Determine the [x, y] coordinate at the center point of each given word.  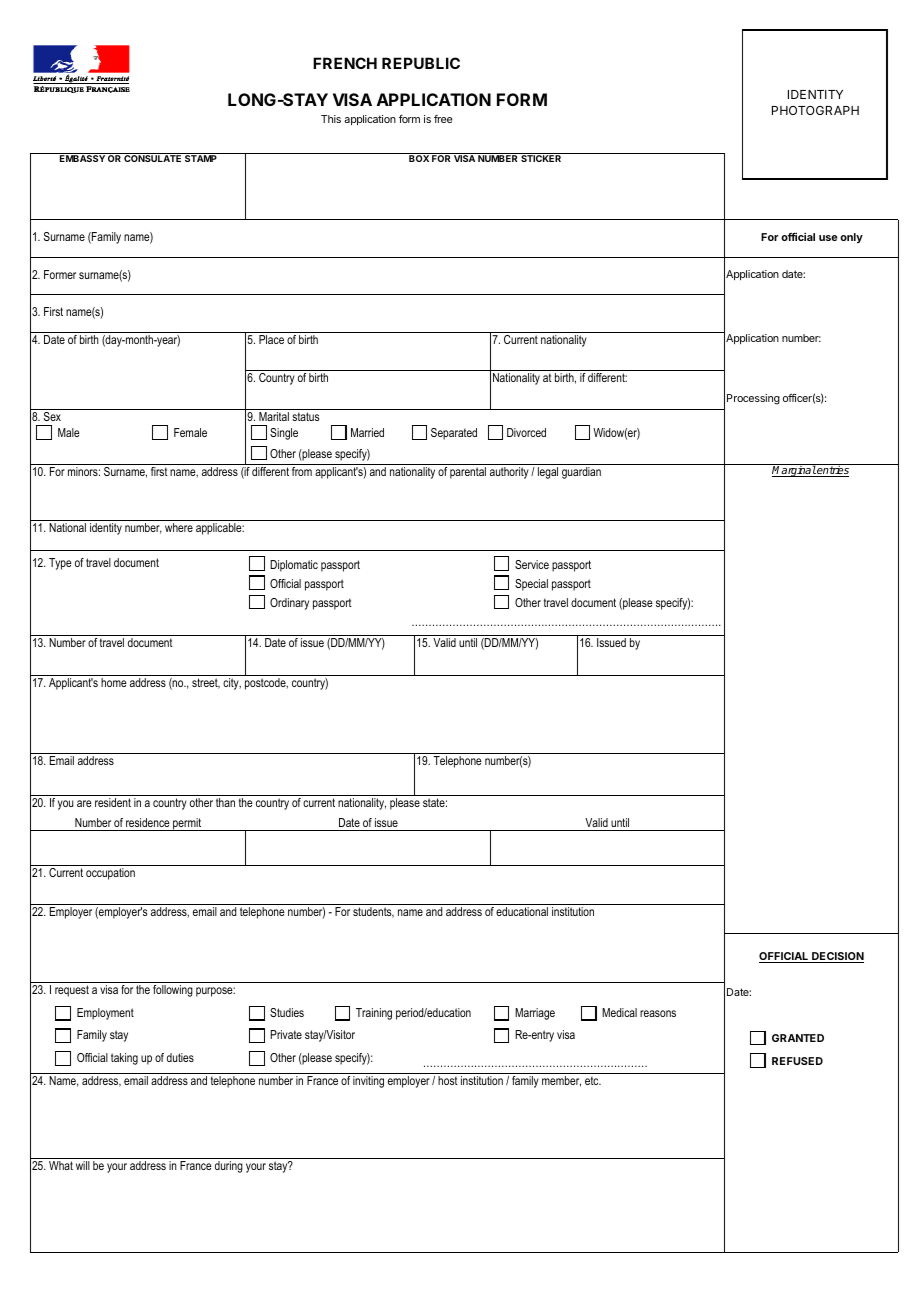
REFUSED [797, 1061]
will [83, 1165]
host [448, 1080]
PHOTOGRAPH [815, 110]
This [331, 119]
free [443, 119]
